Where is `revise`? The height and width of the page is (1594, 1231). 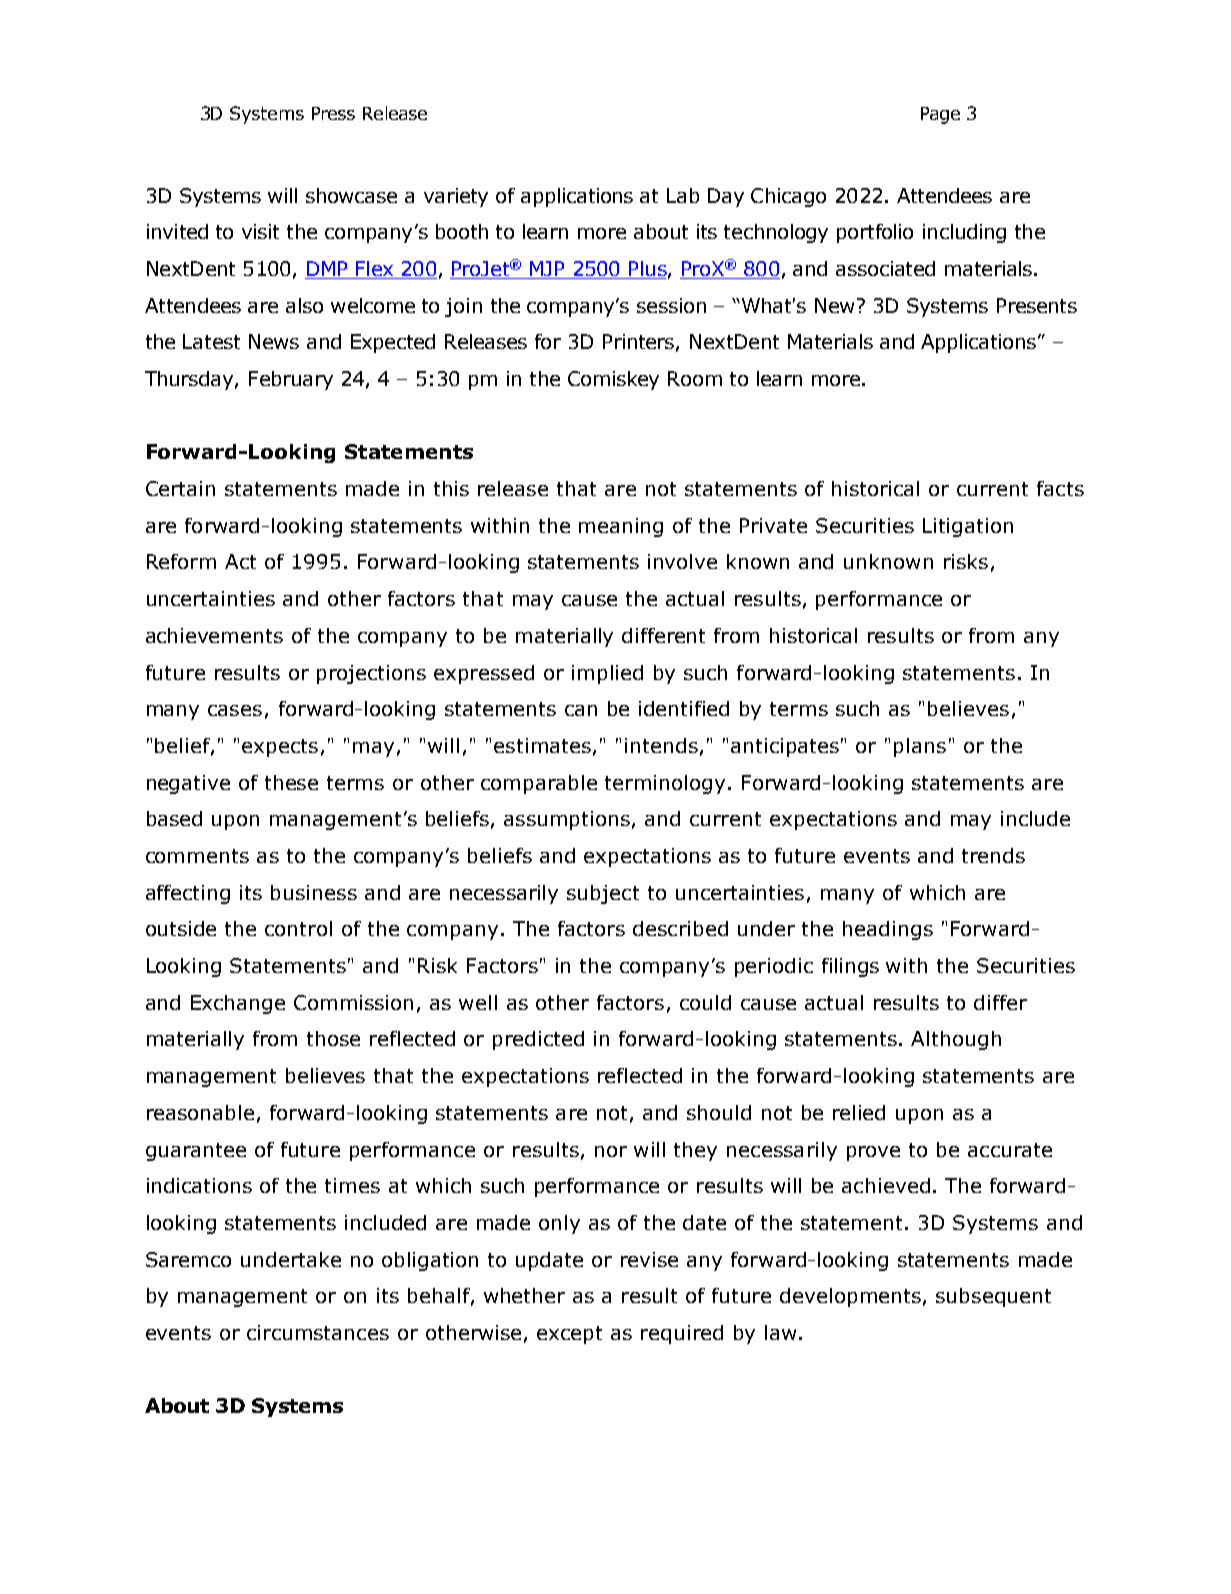
revise is located at coordinates (649, 1259).
